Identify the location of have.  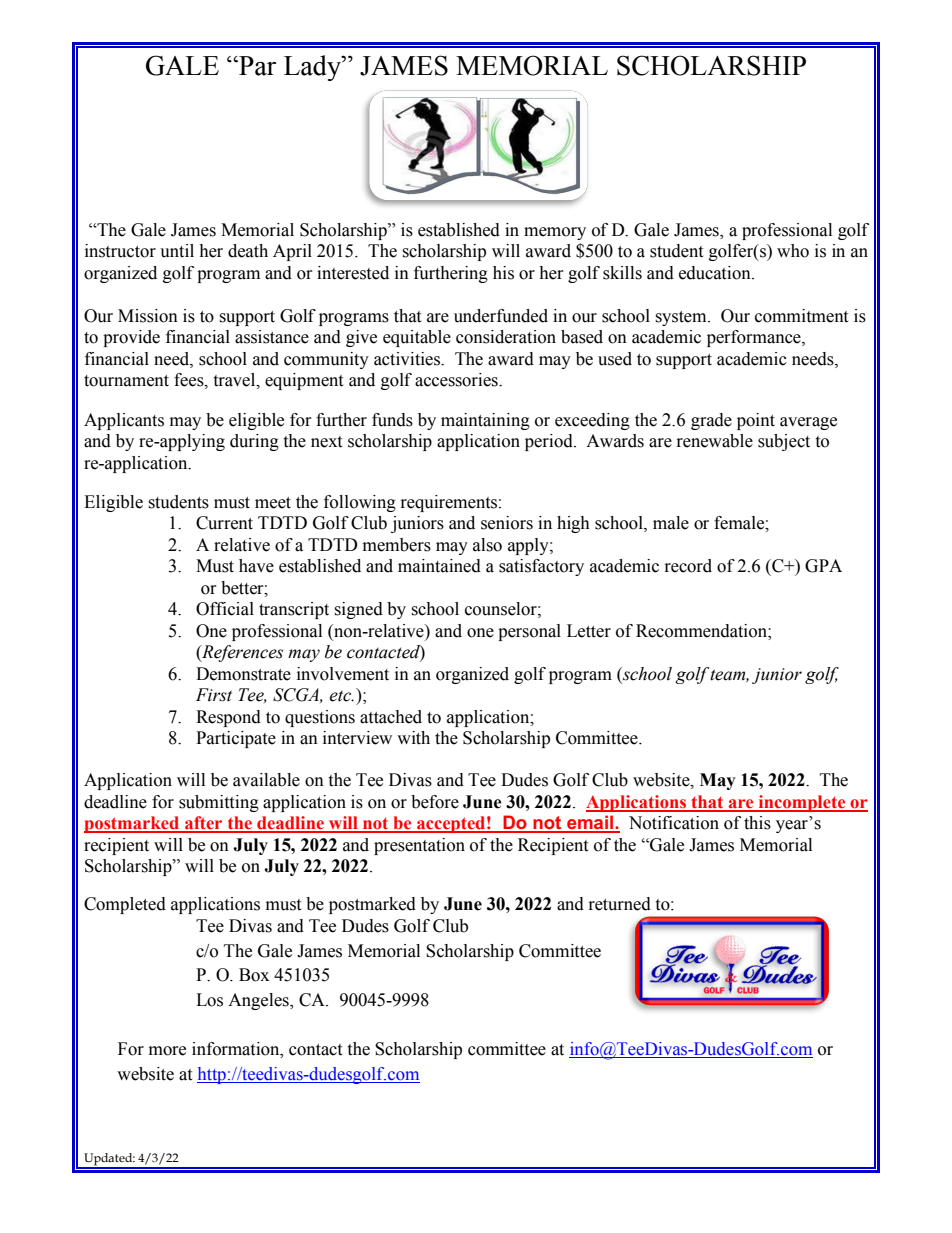
(256, 566).
